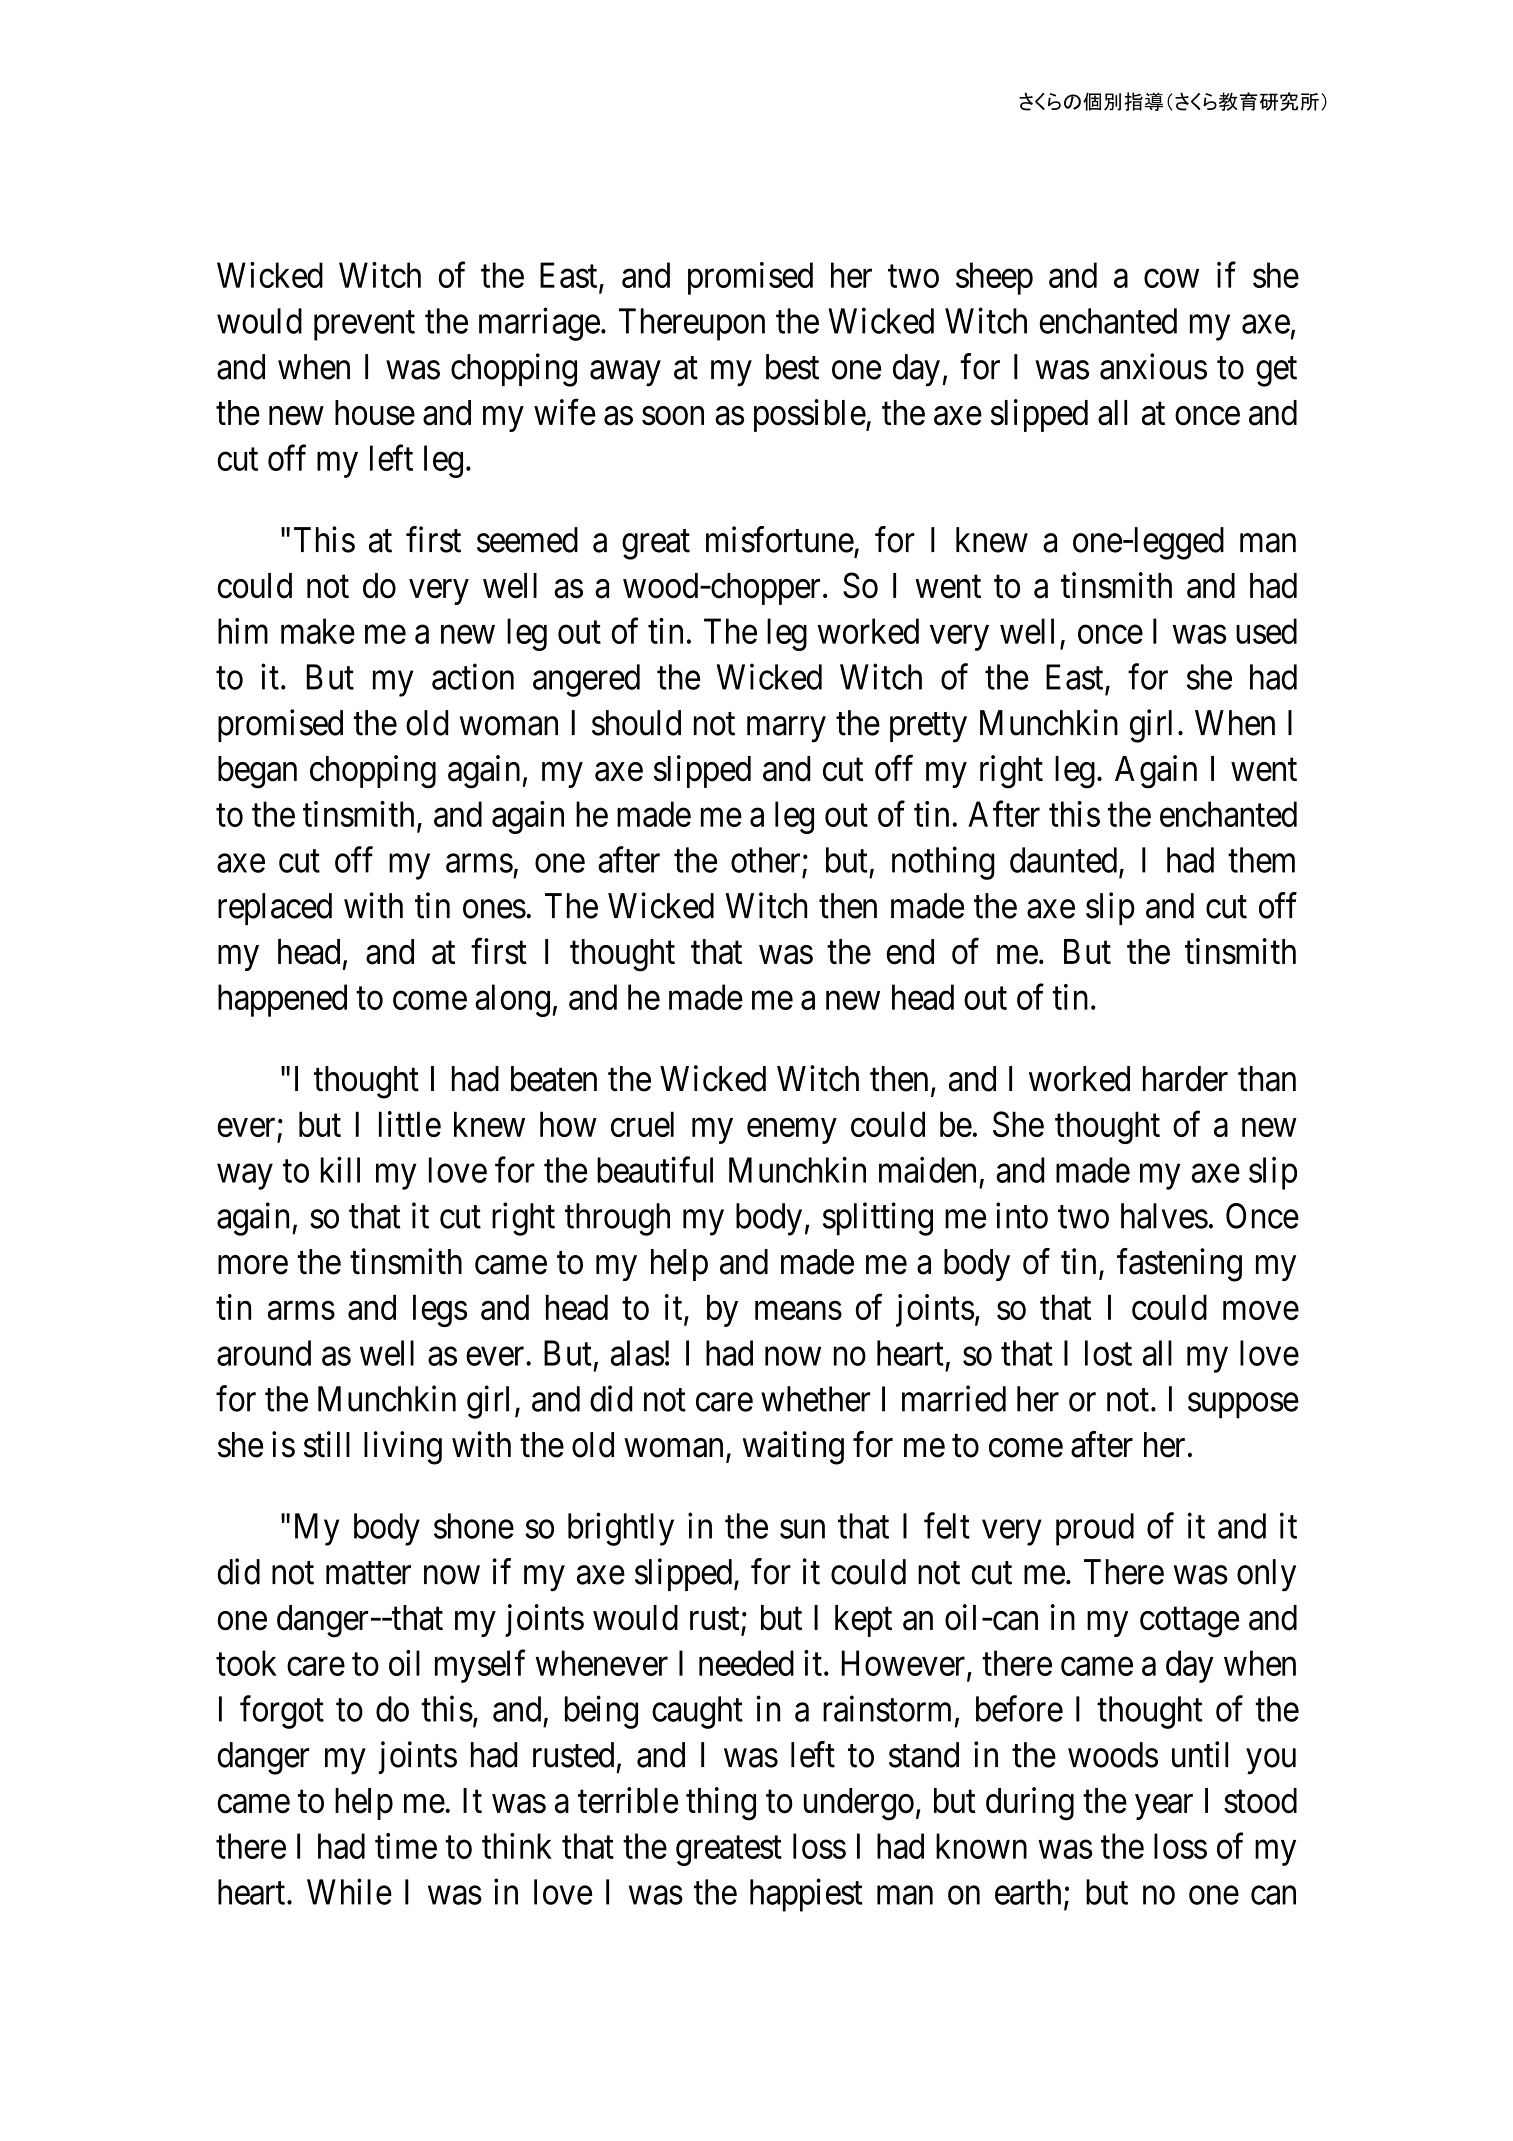  What do you see at coordinates (406, 1846) in the screenshot?
I see `time` at bounding box center [406, 1846].
